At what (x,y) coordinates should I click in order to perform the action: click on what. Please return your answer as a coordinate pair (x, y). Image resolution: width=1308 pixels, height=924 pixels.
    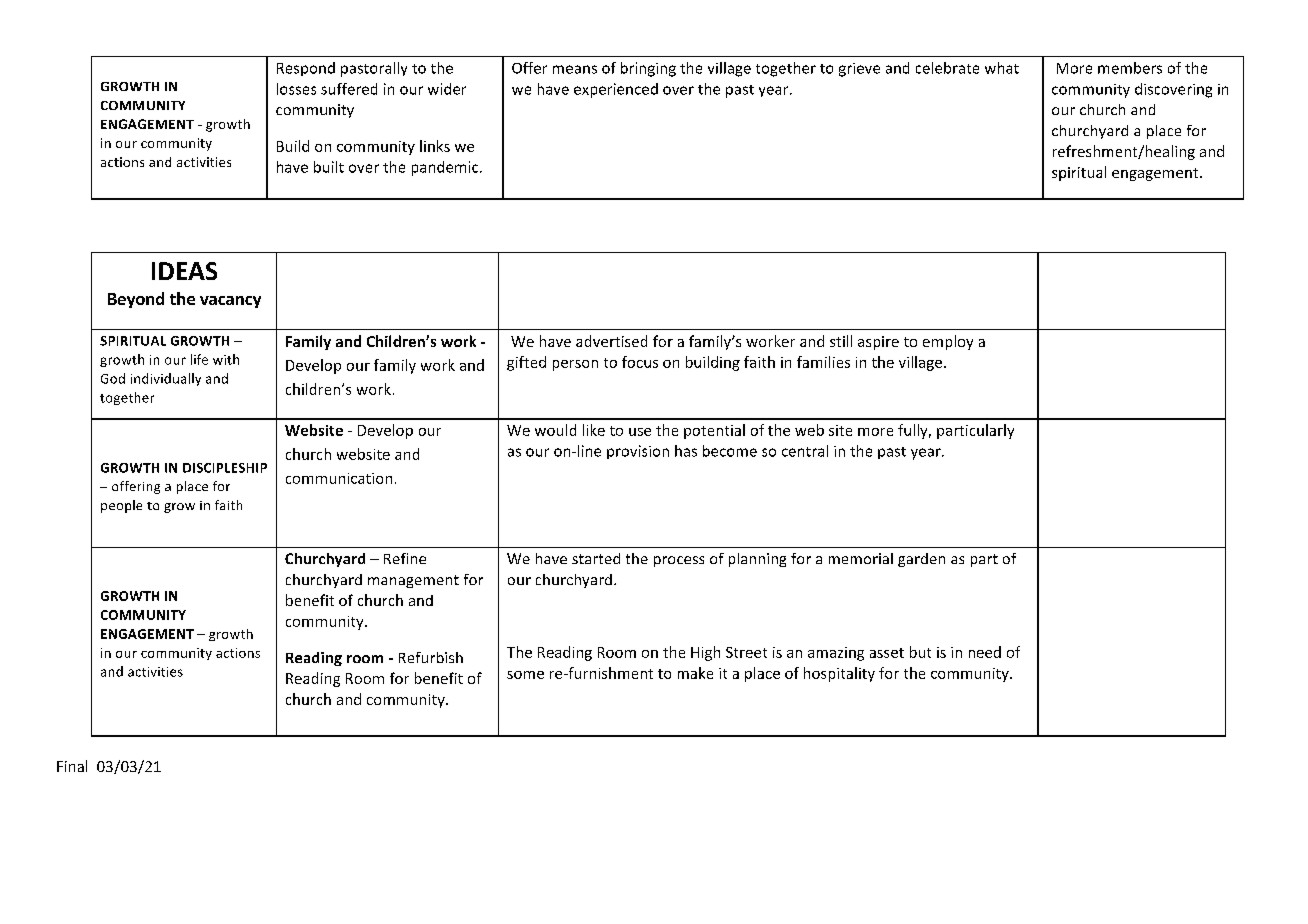
    Looking at the image, I should click on (1002, 68).
